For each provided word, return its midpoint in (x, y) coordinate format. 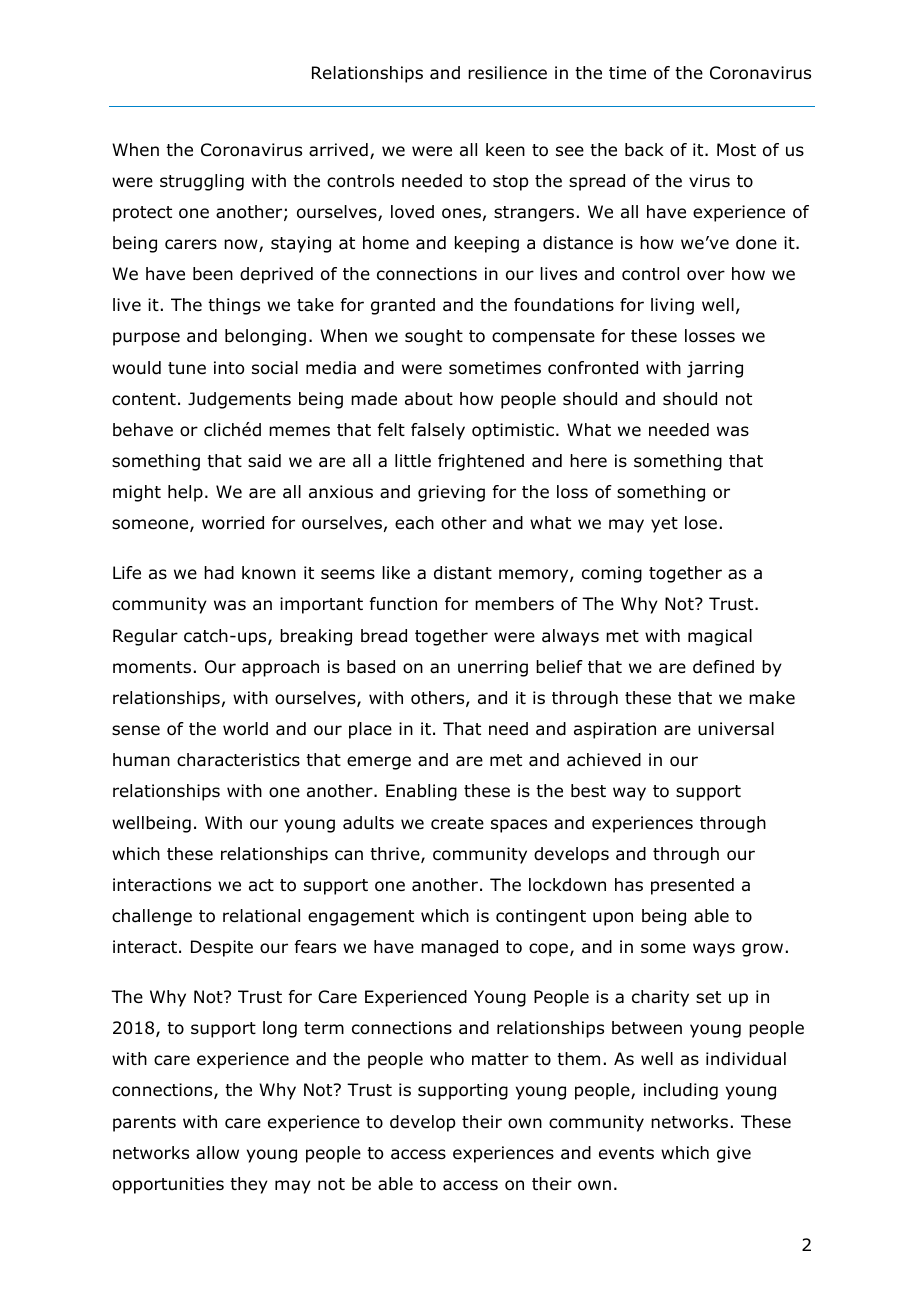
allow (217, 1153)
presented (692, 886)
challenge (152, 917)
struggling (202, 182)
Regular (145, 637)
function (403, 604)
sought (434, 337)
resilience (507, 73)
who (447, 1059)
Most (736, 150)
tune (187, 368)
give (734, 1154)
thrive (396, 855)
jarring (715, 369)
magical (720, 637)
